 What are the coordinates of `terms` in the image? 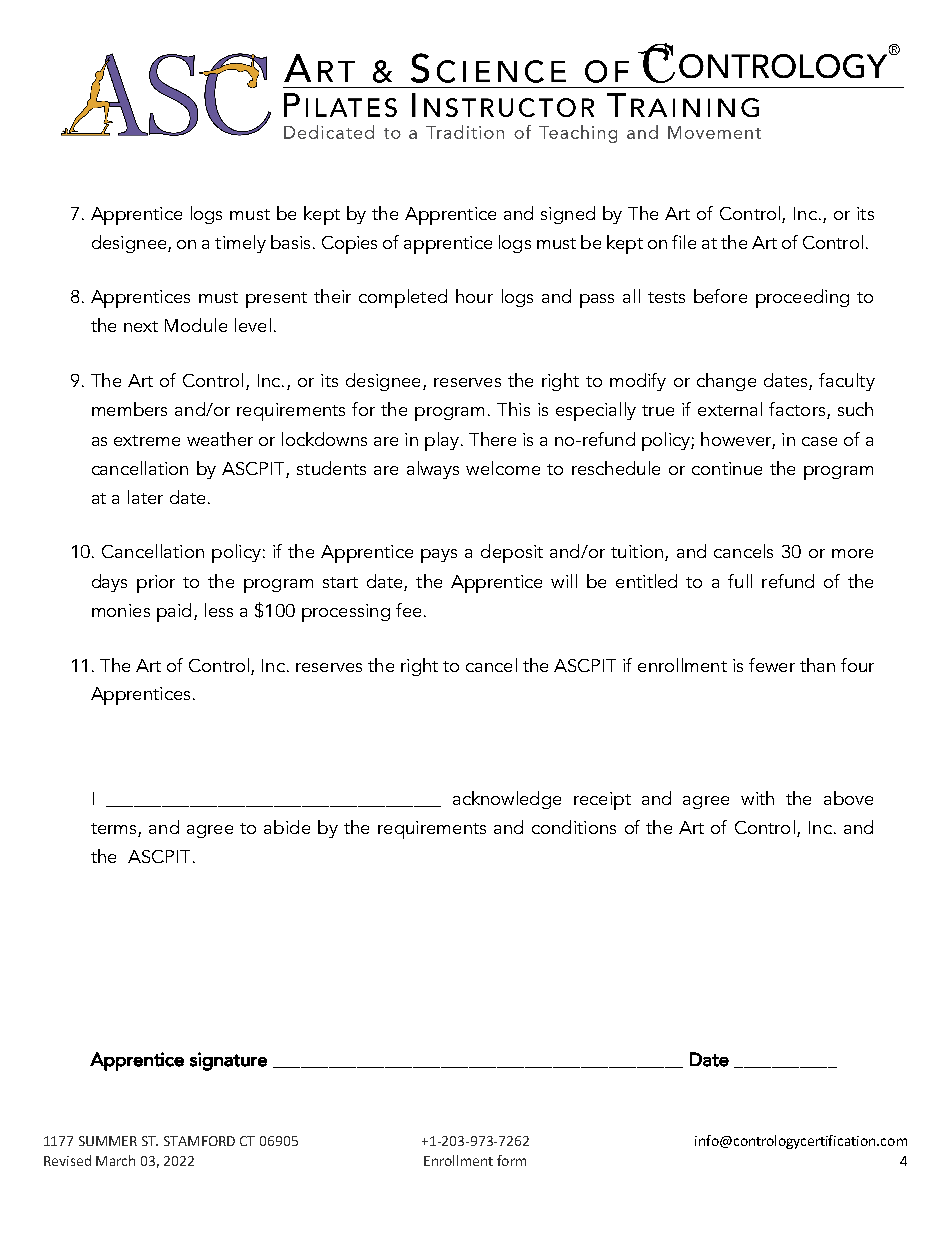 It's located at (115, 830).
